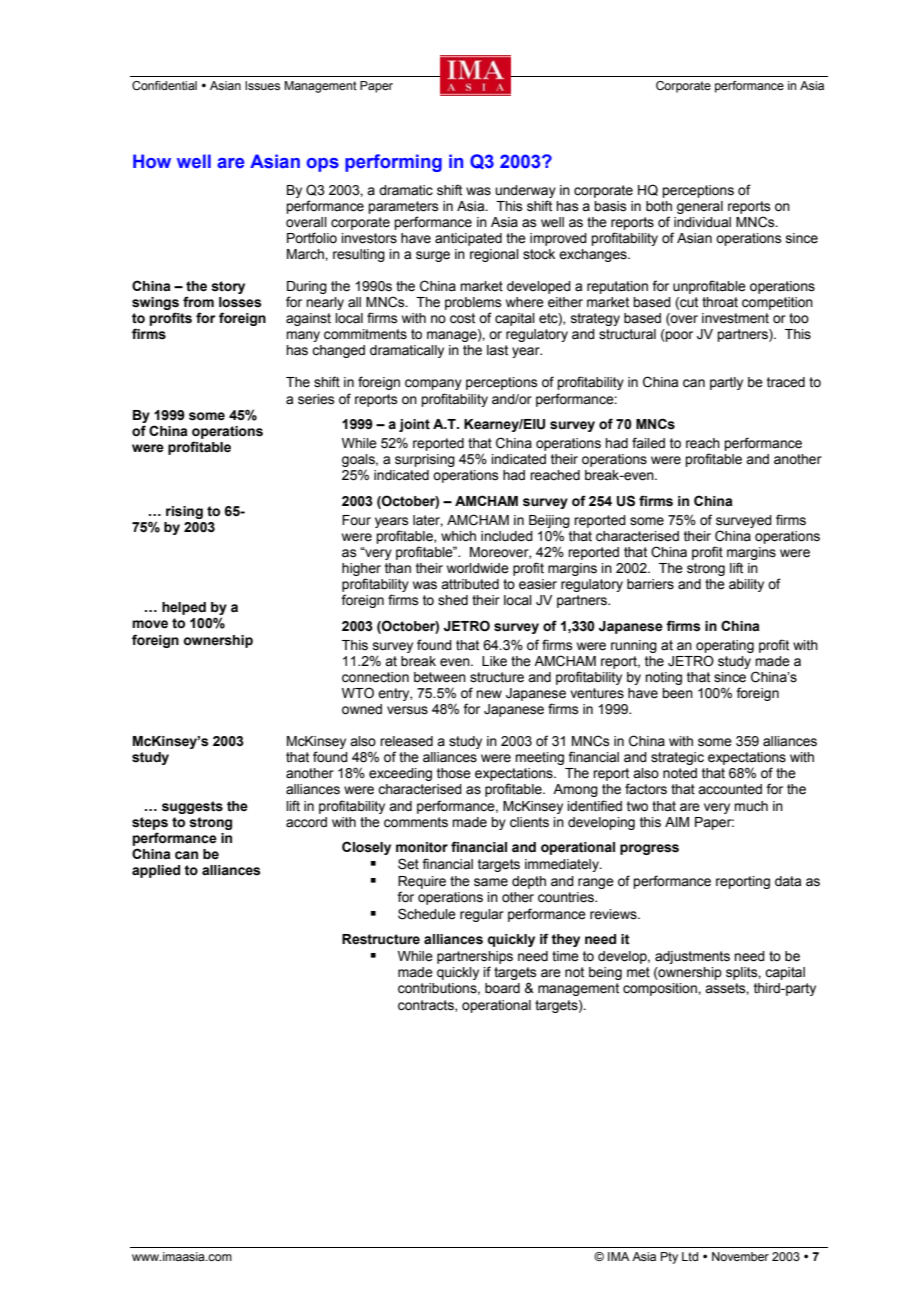 This screenshot has width=924, height=1308. I want to click on operating, so click(725, 646).
